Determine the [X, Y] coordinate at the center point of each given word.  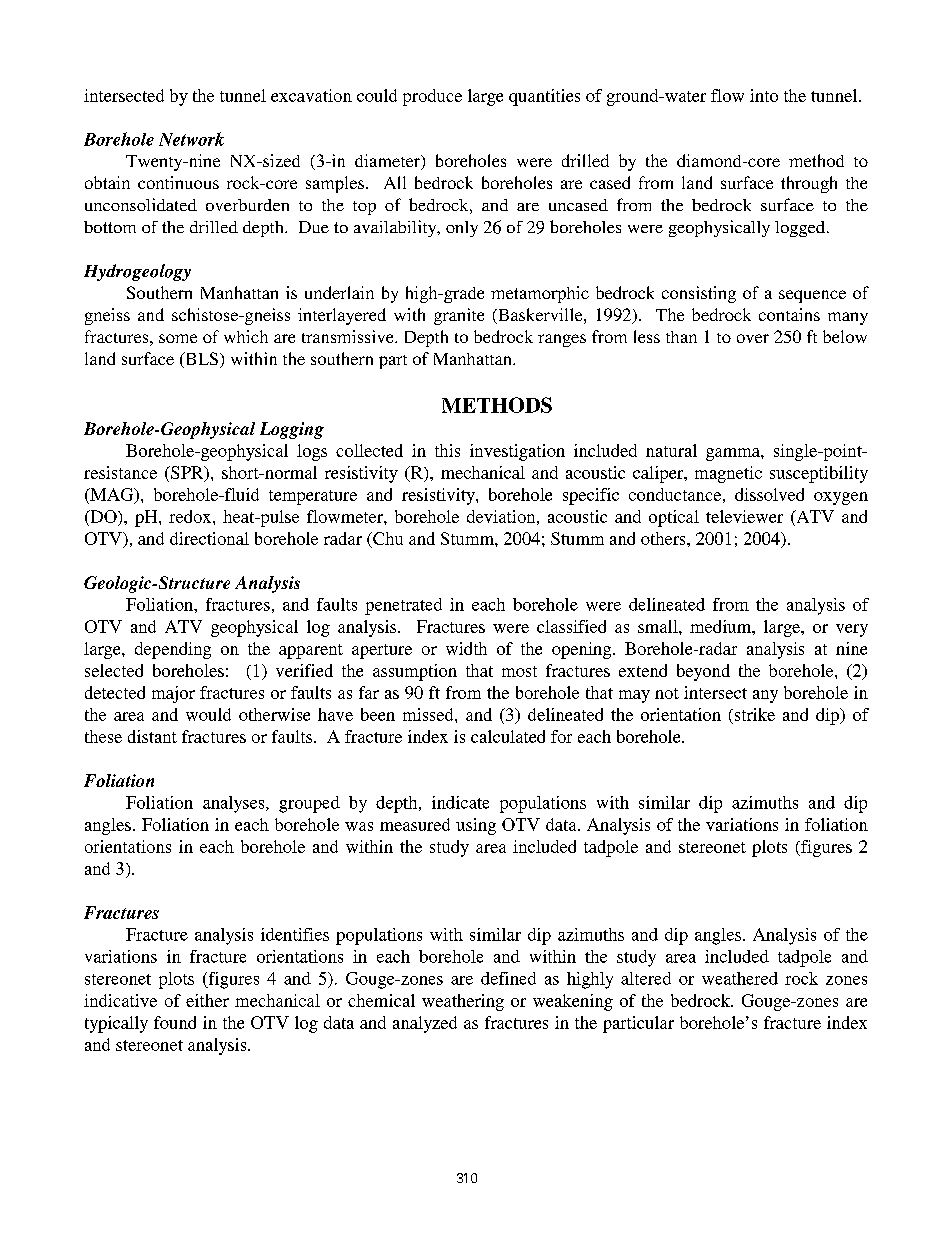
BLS [200, 360]
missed [429, 714]
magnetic [728, 474]
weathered [740, 978]
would [208, 714]
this [447, 450]
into [764, 95]
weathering [463, 1002]
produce [432, 97]
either [207, 1000]
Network [191, 139]
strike [753, 714]
